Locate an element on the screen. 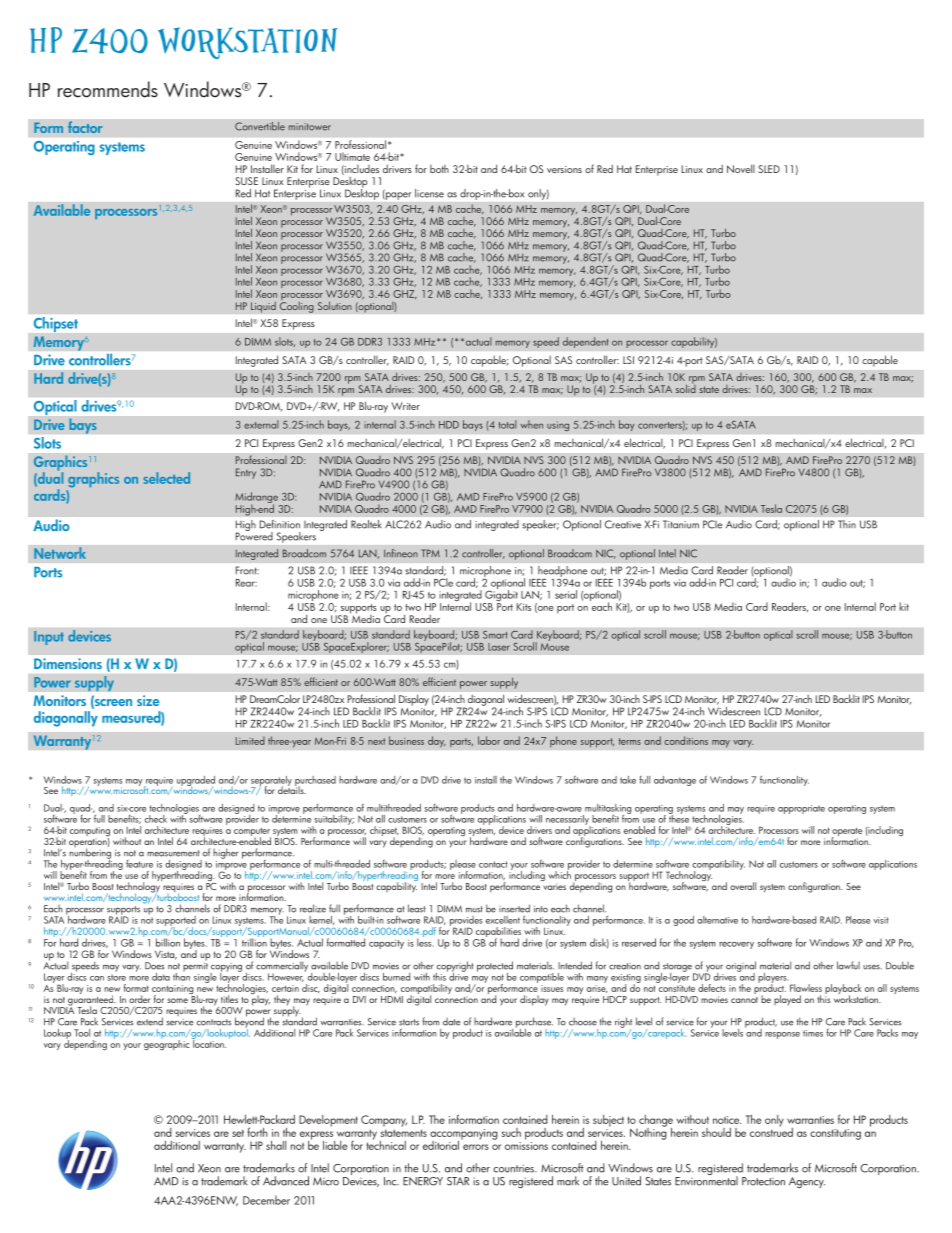 The image size is (952, 1233). both is located at coordinates (439, 169).
